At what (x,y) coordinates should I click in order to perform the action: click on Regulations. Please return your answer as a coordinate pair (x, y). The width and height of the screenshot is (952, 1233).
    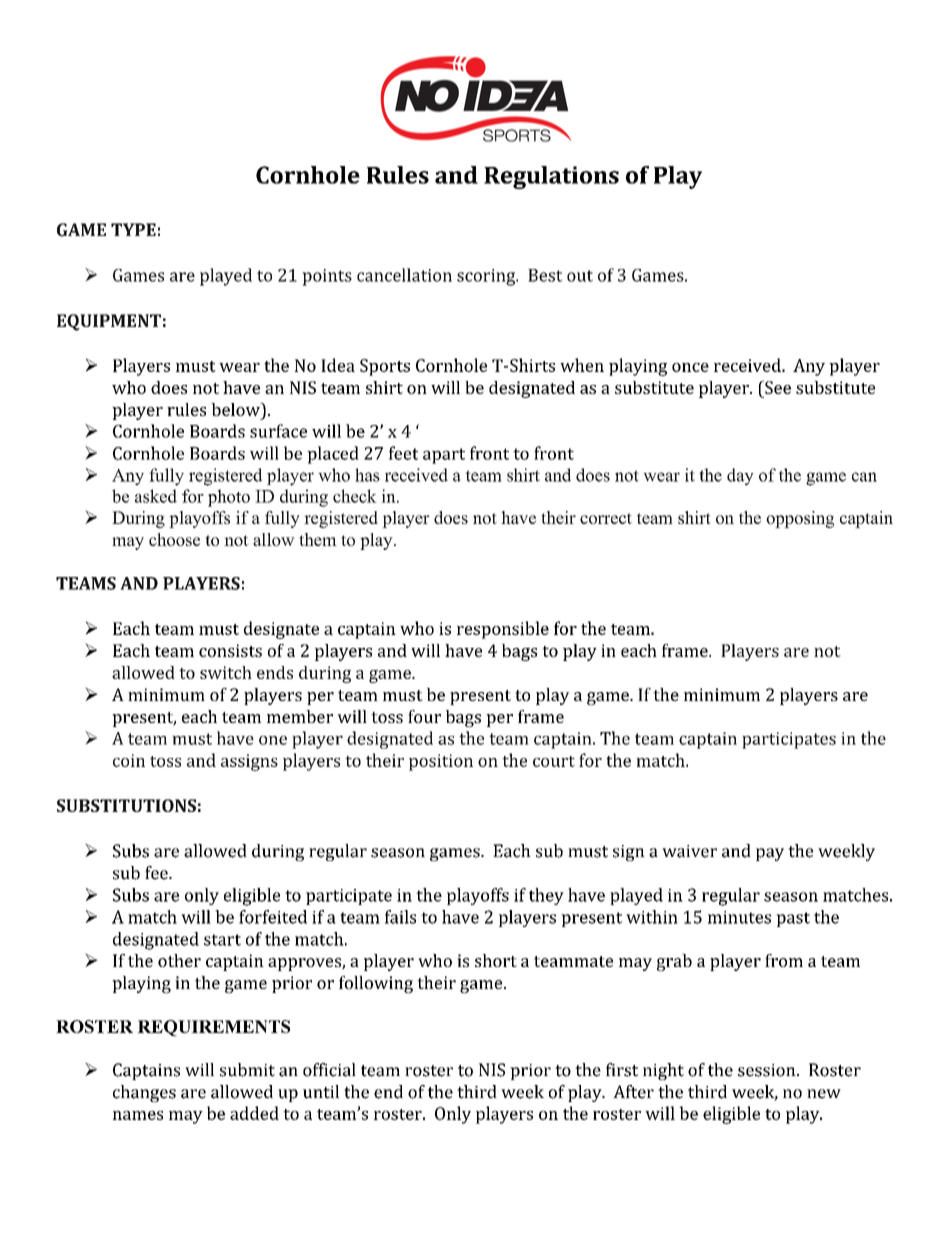
    Looking at the image, I should click on (551, 177).
